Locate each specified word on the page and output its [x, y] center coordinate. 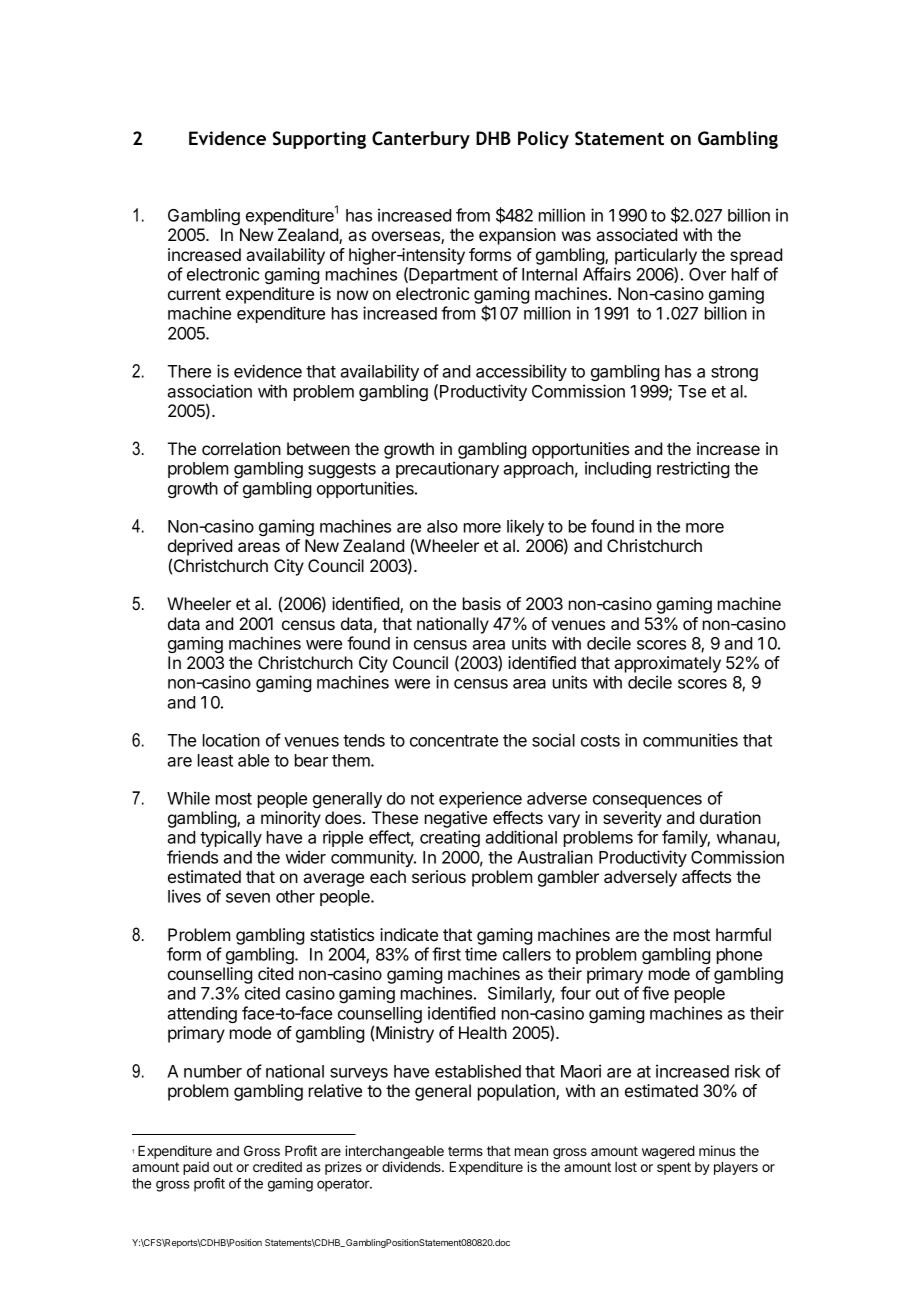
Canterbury [421, 140]
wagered [668, 1152]
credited [277, 1166]
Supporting [319, 140]
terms [465, 1151]
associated [636, 234]
